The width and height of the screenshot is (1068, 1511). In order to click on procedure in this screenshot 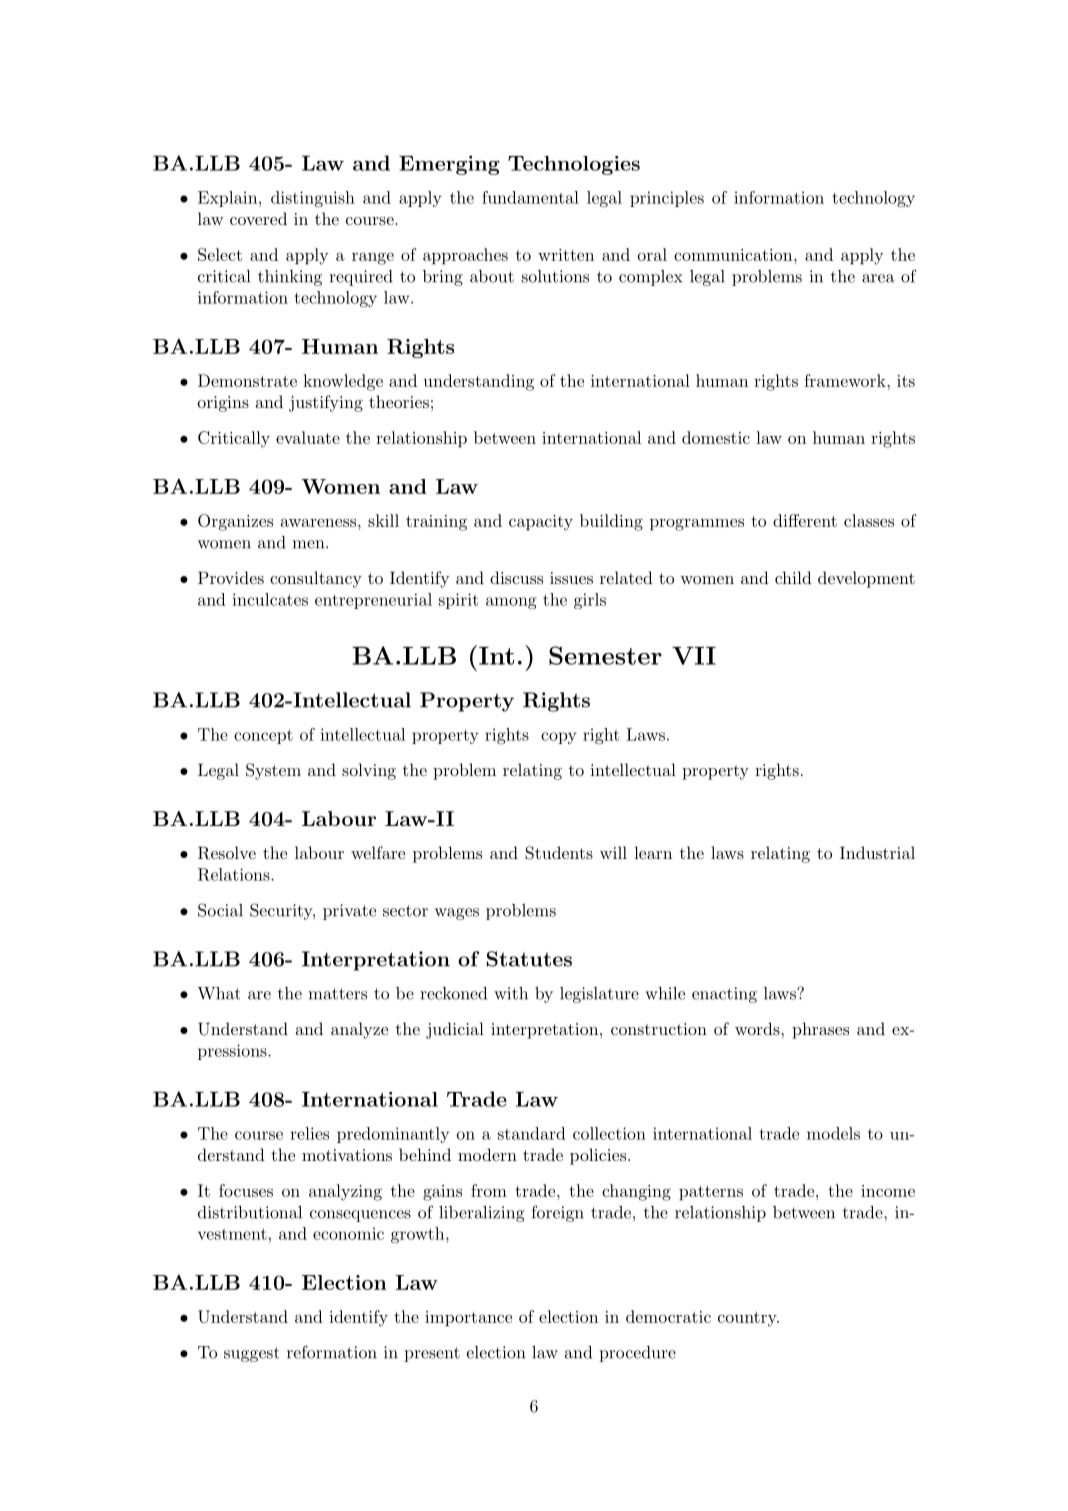, I will do `click(637, 1354)`.
